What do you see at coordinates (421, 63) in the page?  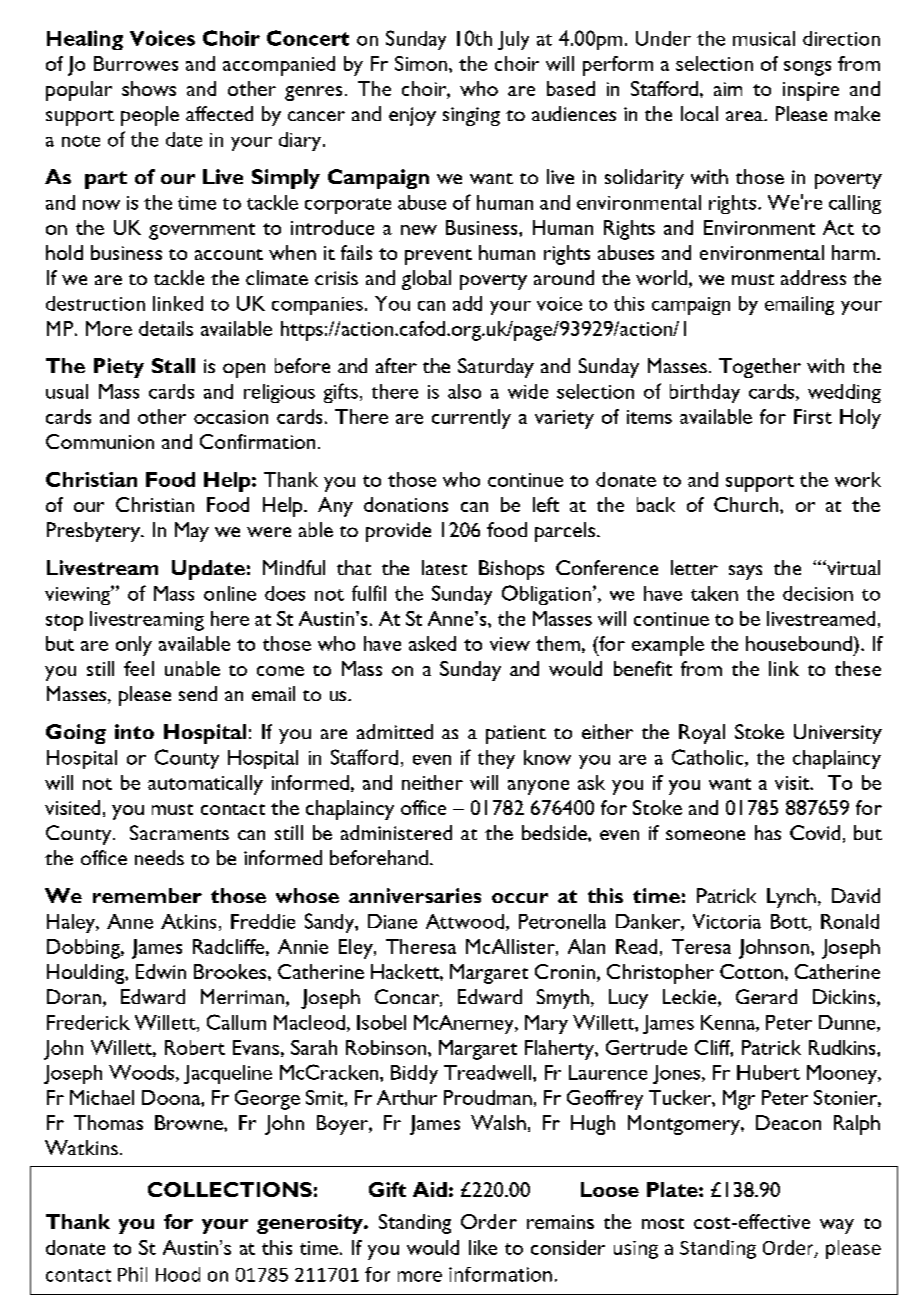 I see `Simon` at bounding box center [421, 63].
